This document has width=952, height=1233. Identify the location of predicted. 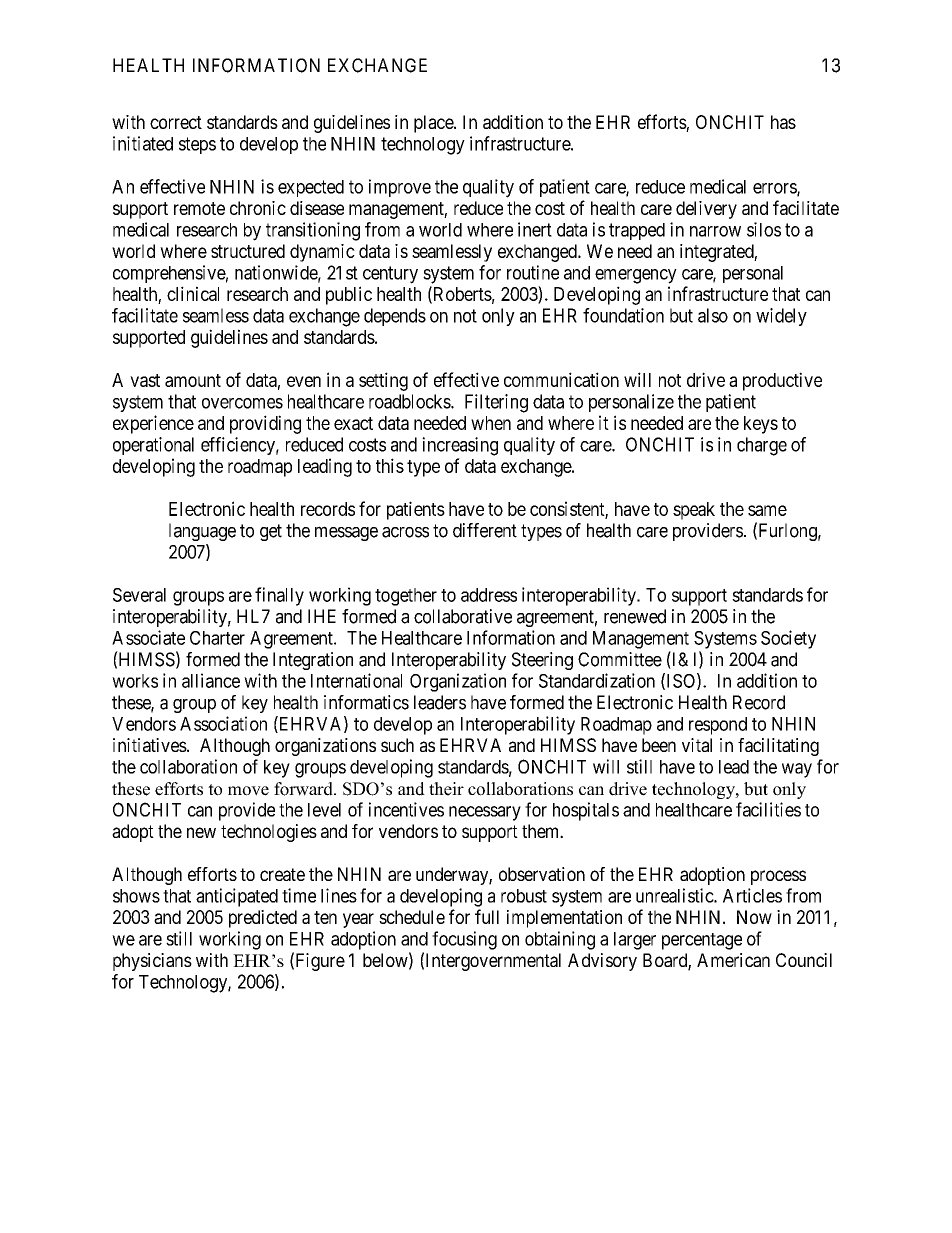
(263, 919).
